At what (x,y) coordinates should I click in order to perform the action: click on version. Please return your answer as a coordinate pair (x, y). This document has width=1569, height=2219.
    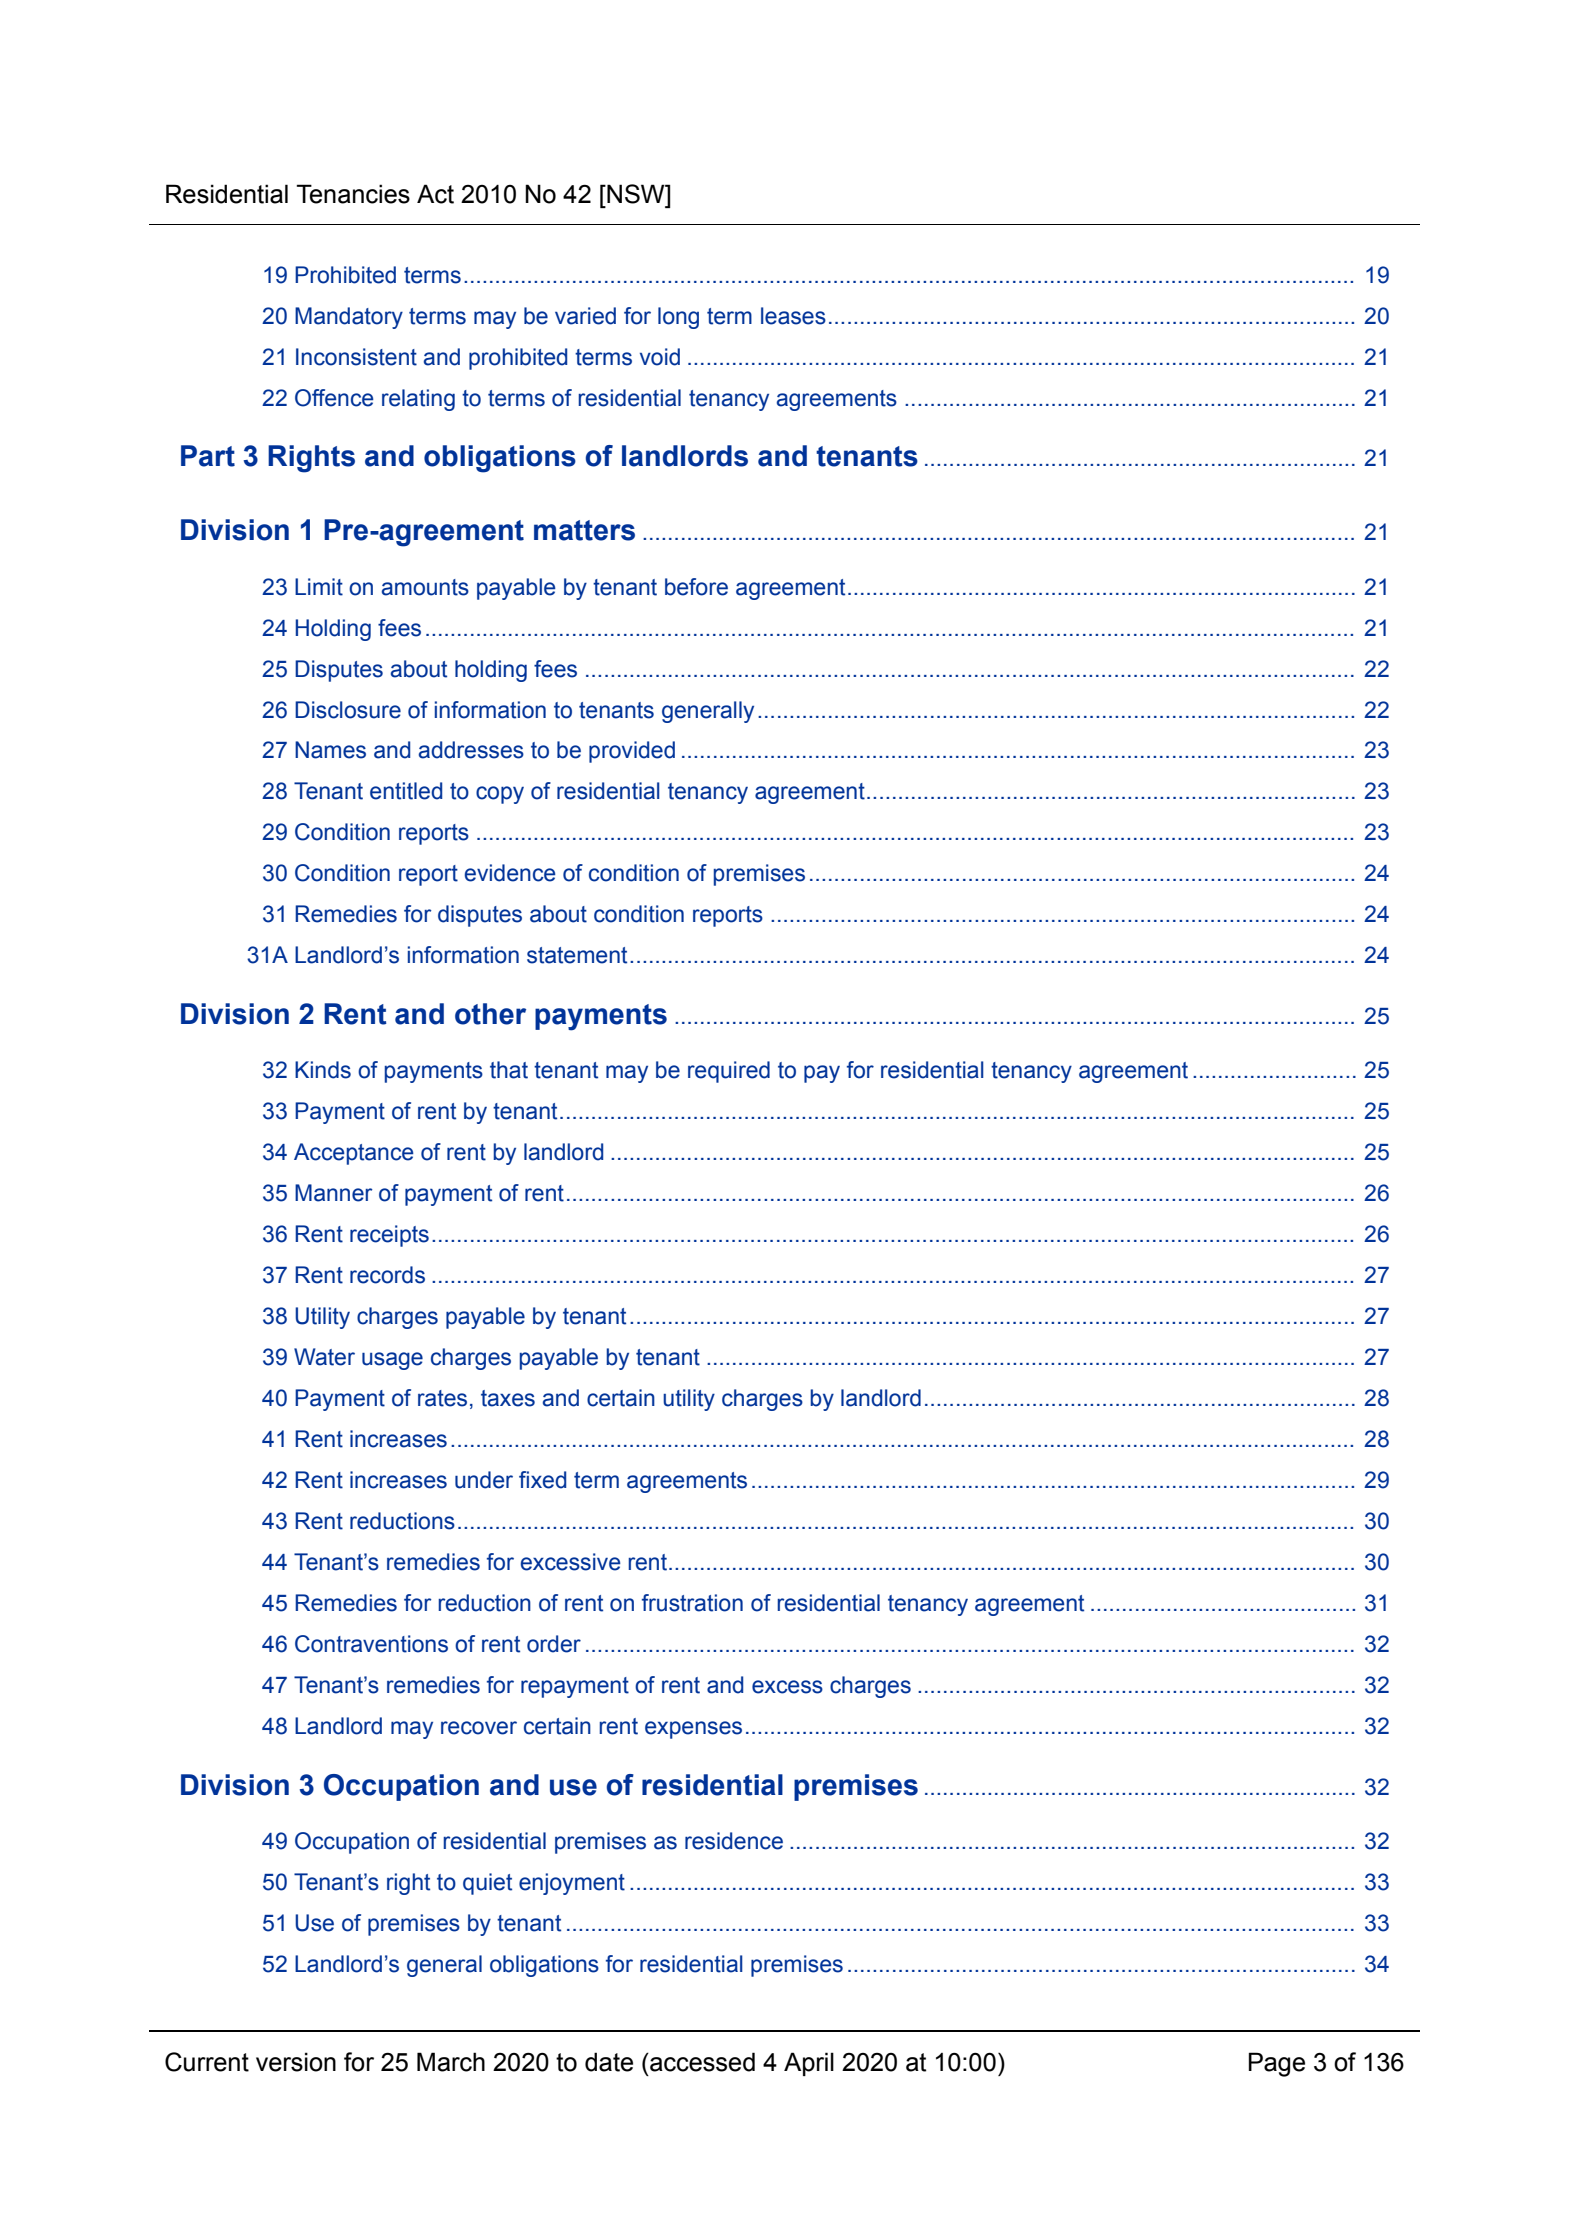
    Looking at the image, I should click on (296, 2062).
